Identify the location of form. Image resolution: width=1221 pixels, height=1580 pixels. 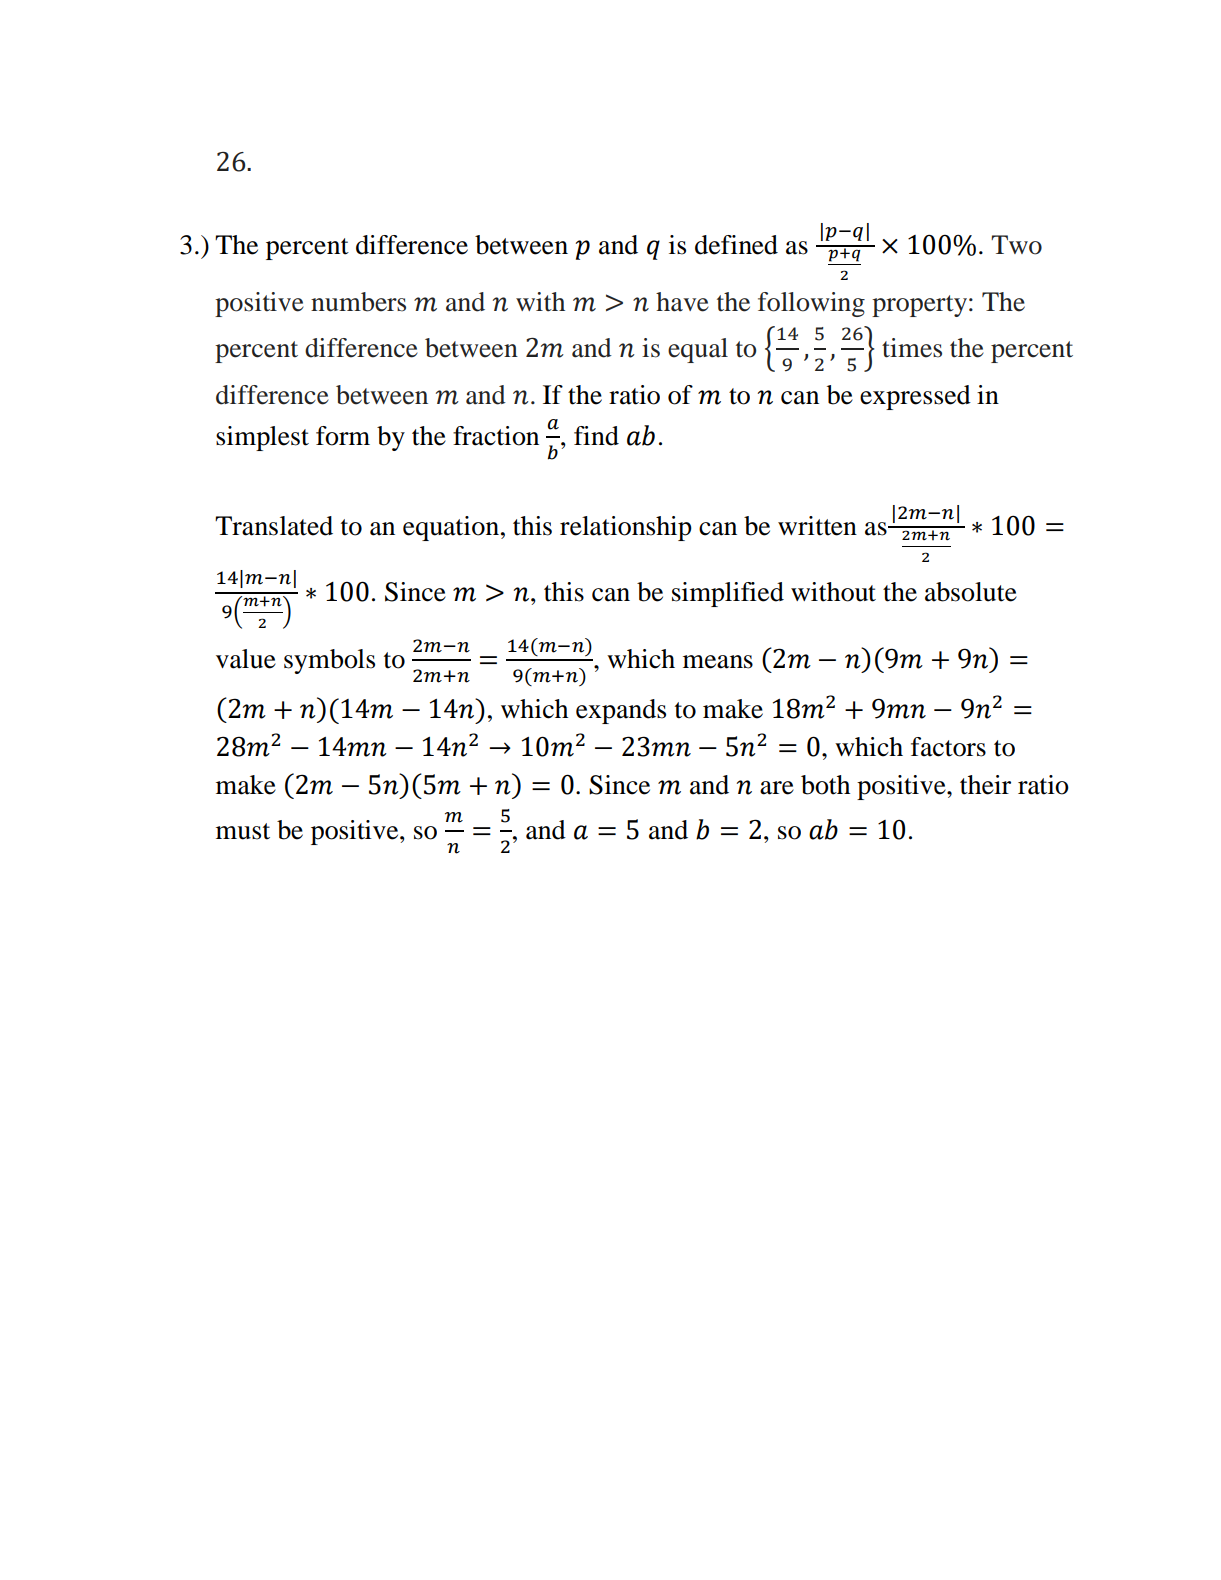
(343, 436).
